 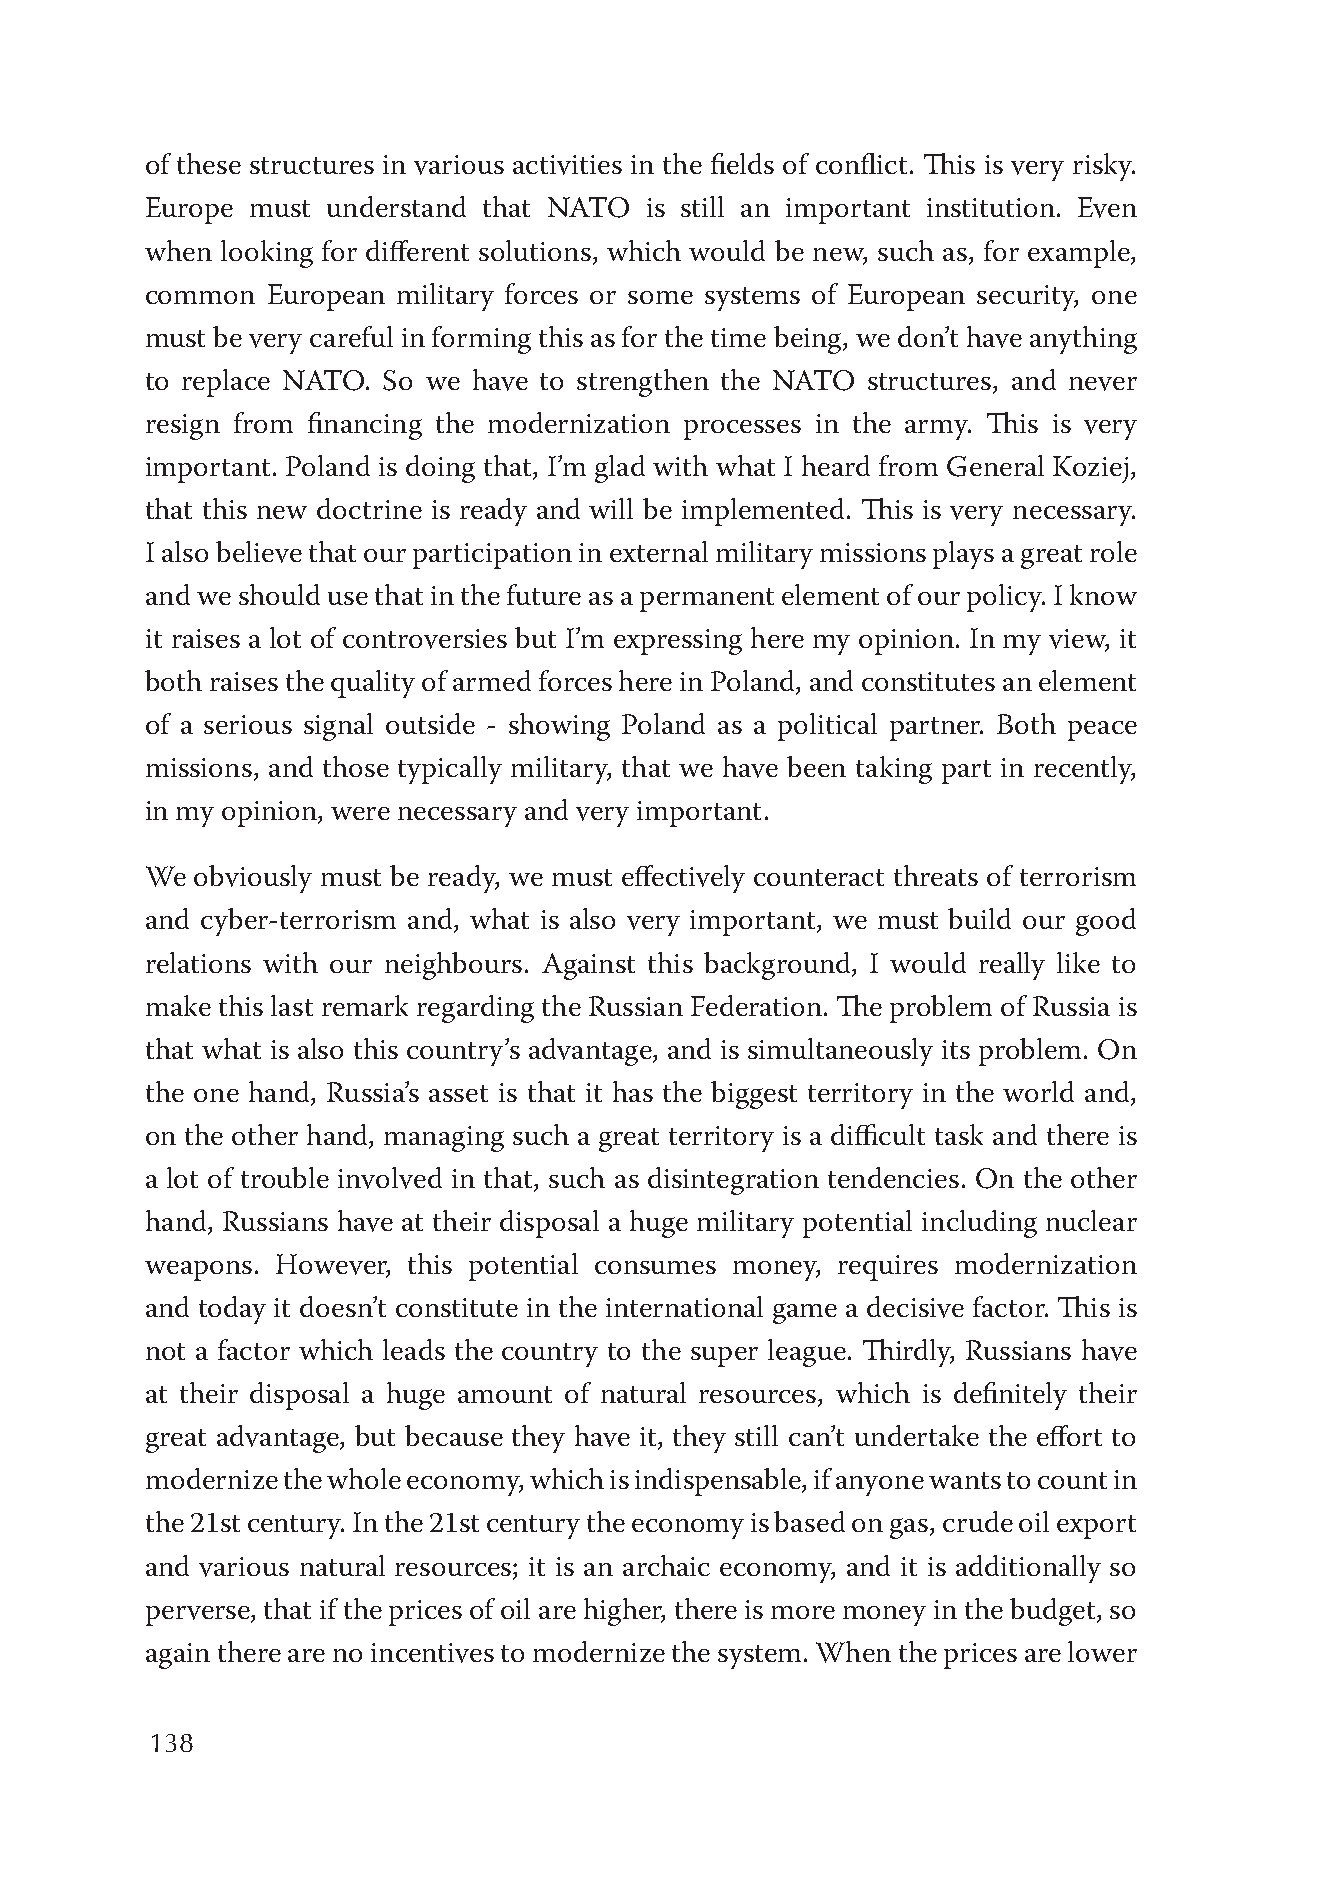 What do you see at coordinates (567, 165) in the screenshot?
I see `activities` at bounding box center [567, 165].
